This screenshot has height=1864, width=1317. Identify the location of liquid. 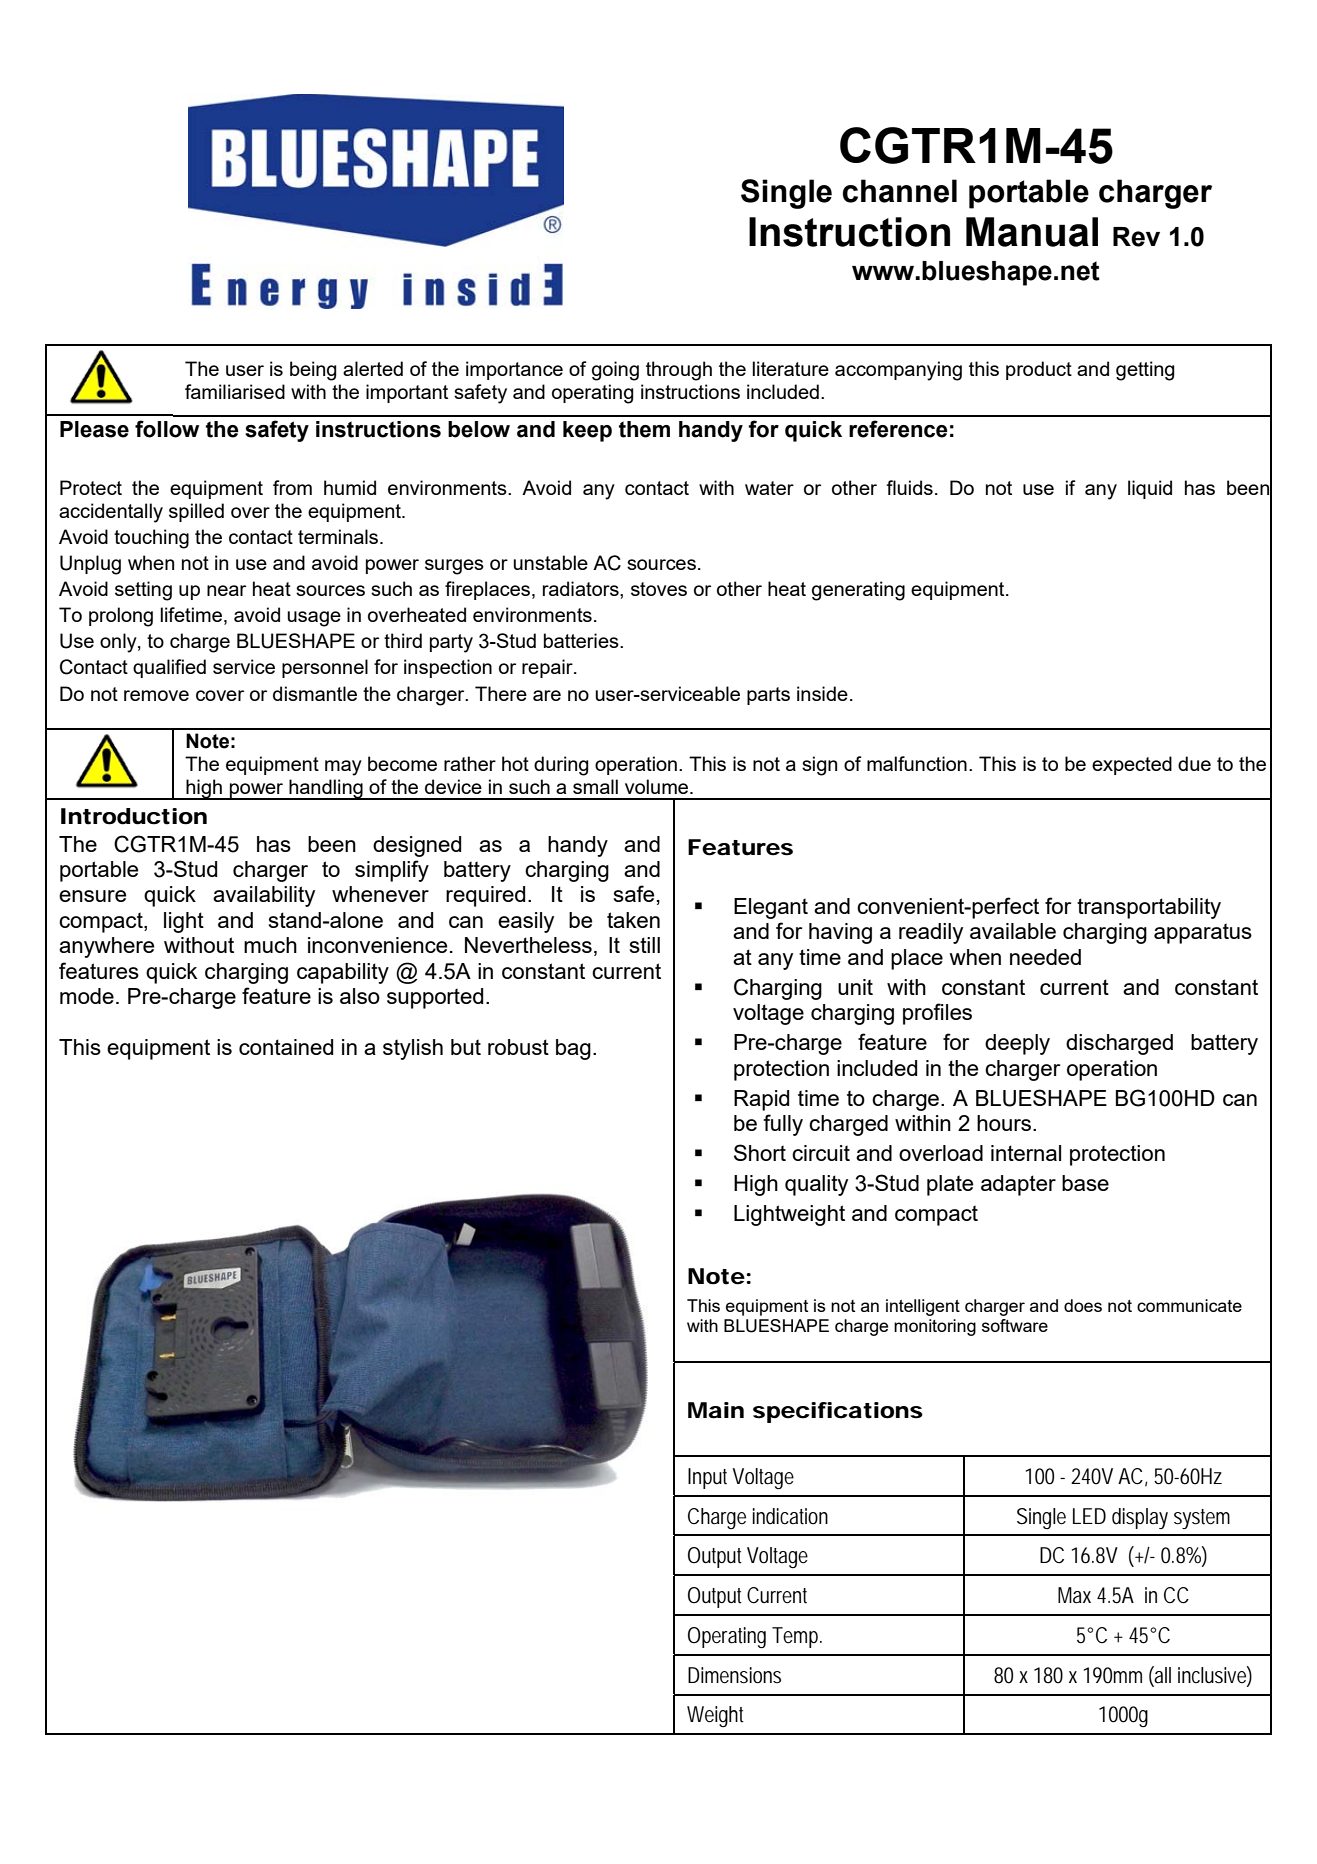
(1150, 489).
